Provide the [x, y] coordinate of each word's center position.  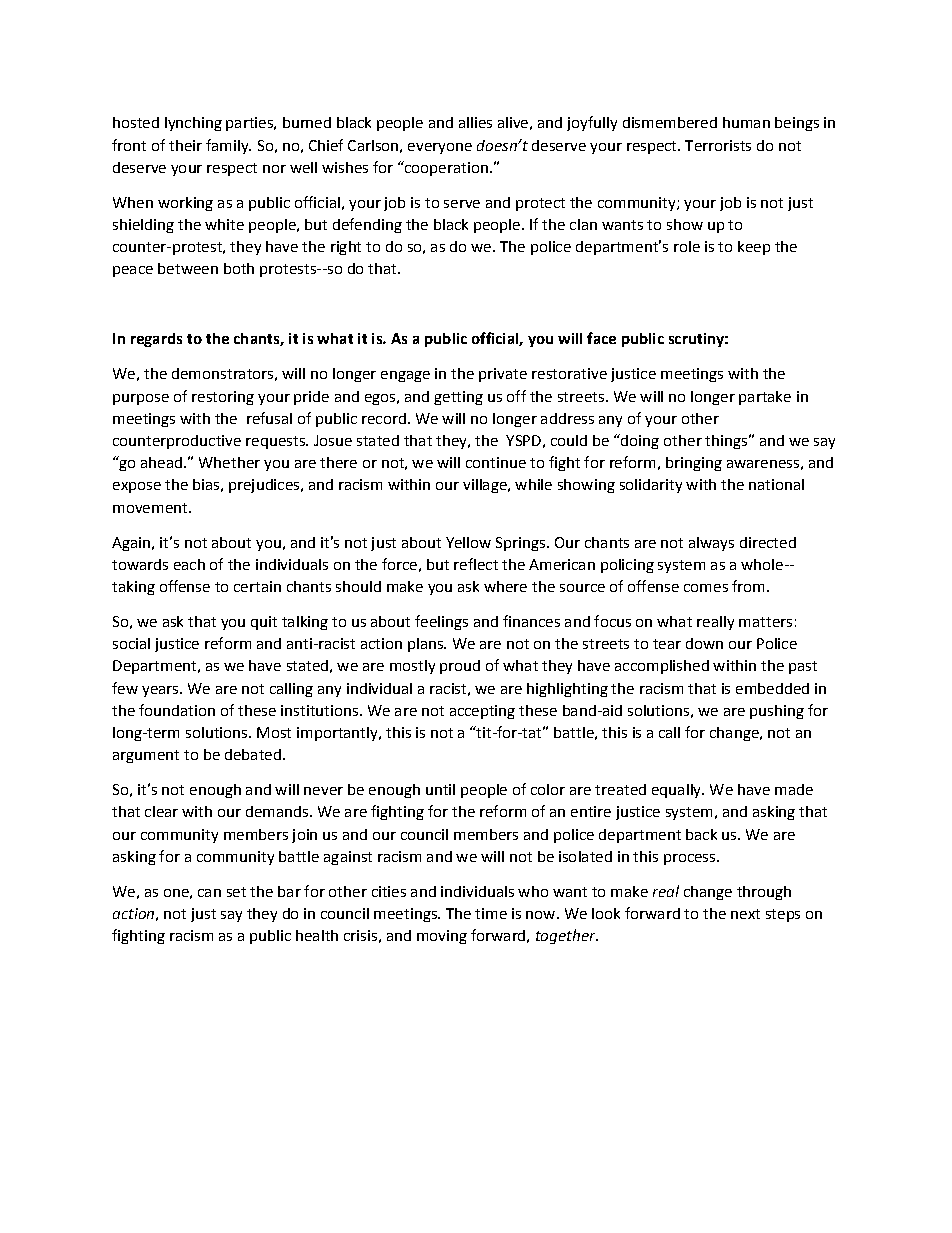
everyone [440, 148]
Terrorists [718, 145]
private [503, 375]
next [745, 914]
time [491, 913]
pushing [777, 712]
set [236, 892]
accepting [482, 712]
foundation [177, 710]
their [185, 145]
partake [765, 398]
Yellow [468, 542]
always [711, 544]
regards [156, 340]
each [189, 564]
